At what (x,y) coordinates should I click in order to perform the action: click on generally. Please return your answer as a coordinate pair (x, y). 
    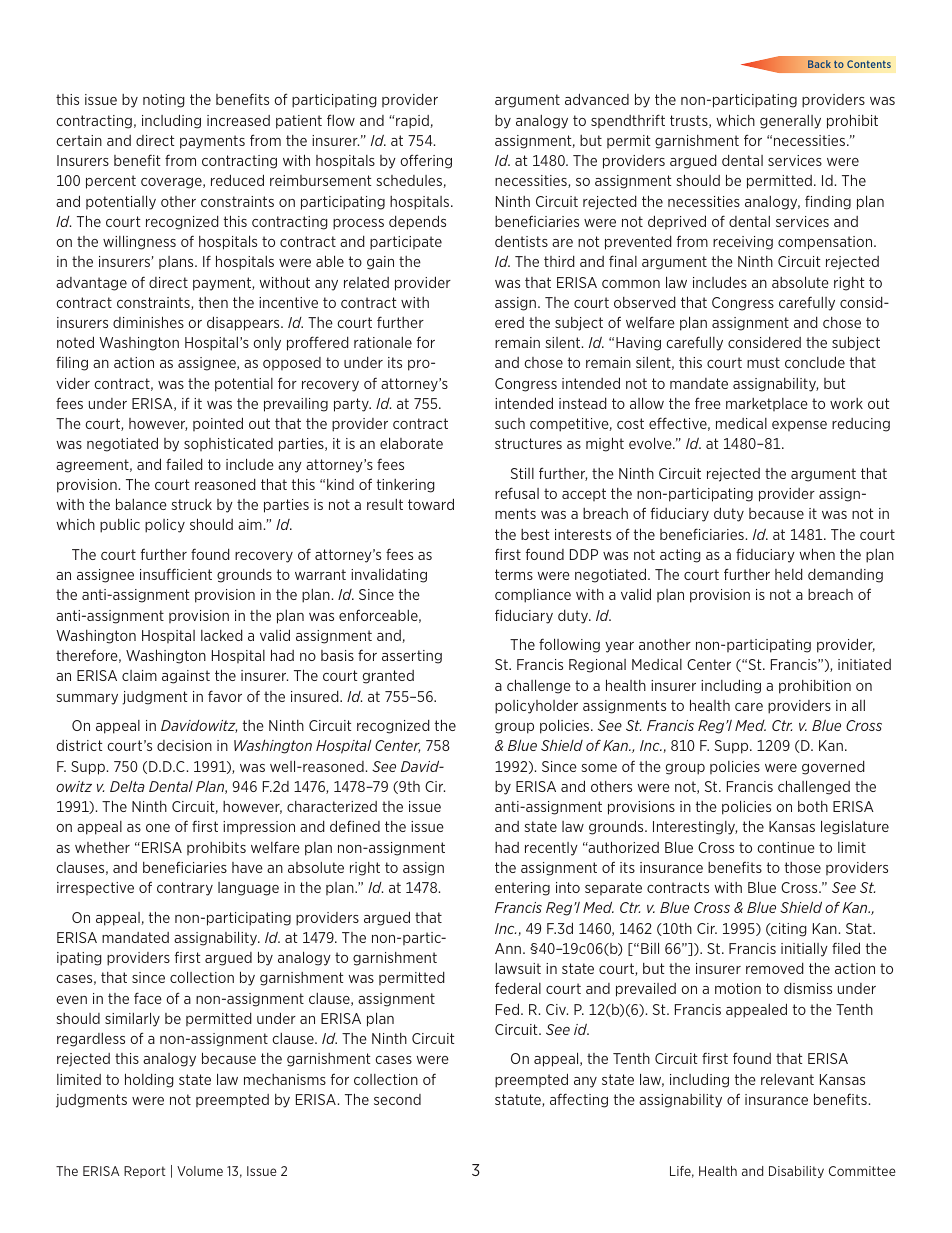
    Looking at the image, I should click on (790, 122).
